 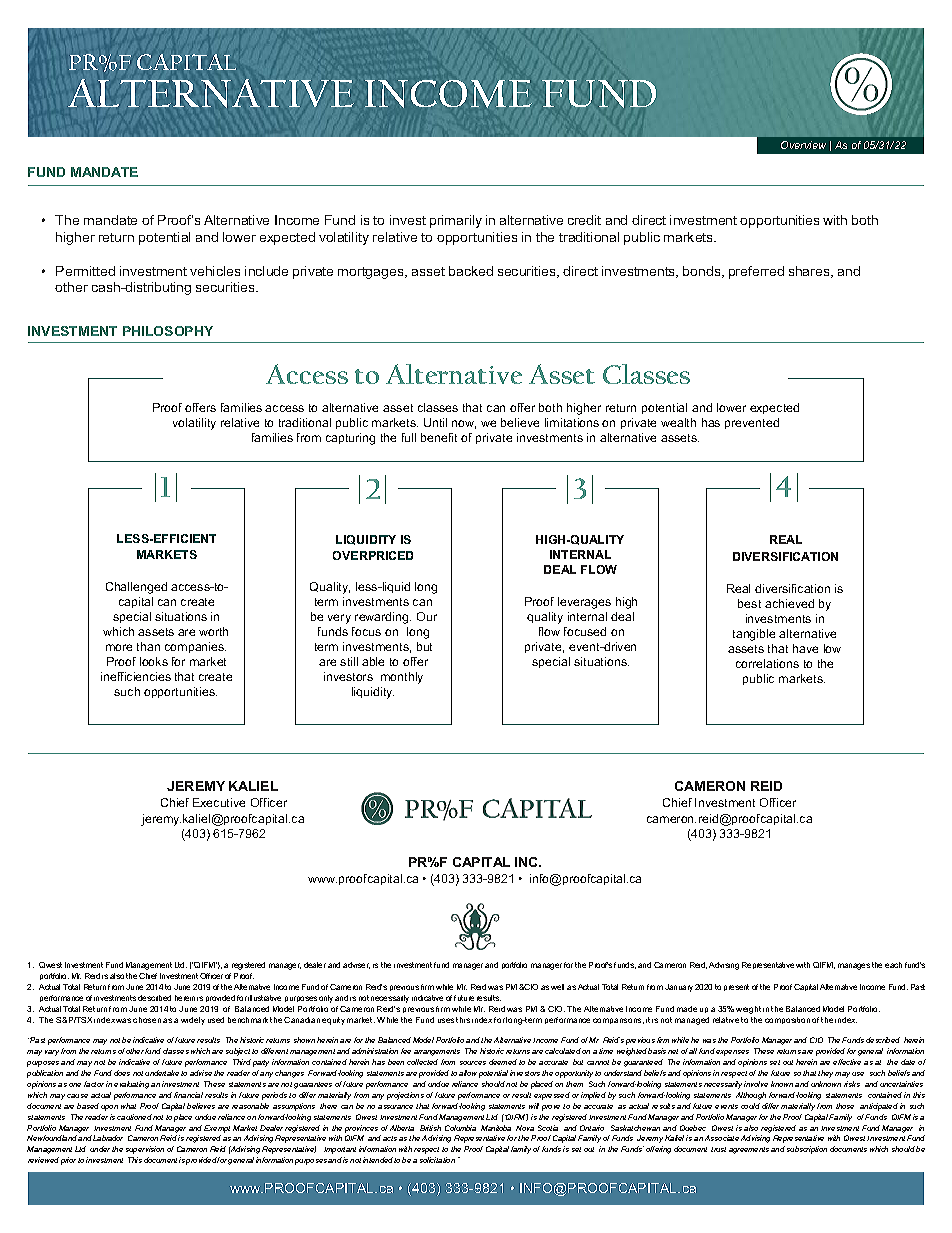 What do you see at coordinates (402, 678) in the screenshot?
I see `monthly` at bounding box center [402, 678].
